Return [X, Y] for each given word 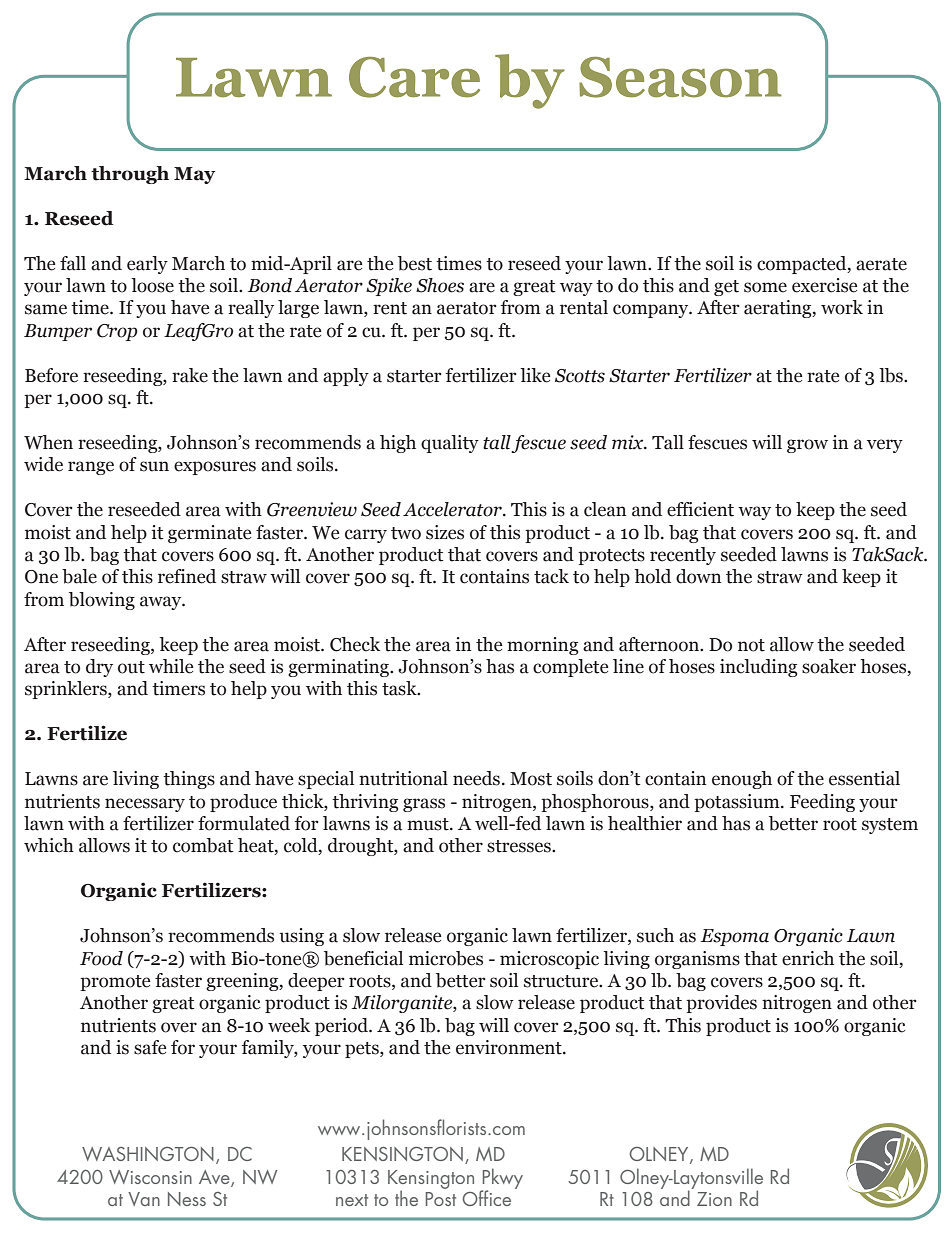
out [131, 667]
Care [414, 77]
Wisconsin [150, 1177]
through [130, 175]
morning [542, 646]
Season [680, 77]
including [758, 668]
